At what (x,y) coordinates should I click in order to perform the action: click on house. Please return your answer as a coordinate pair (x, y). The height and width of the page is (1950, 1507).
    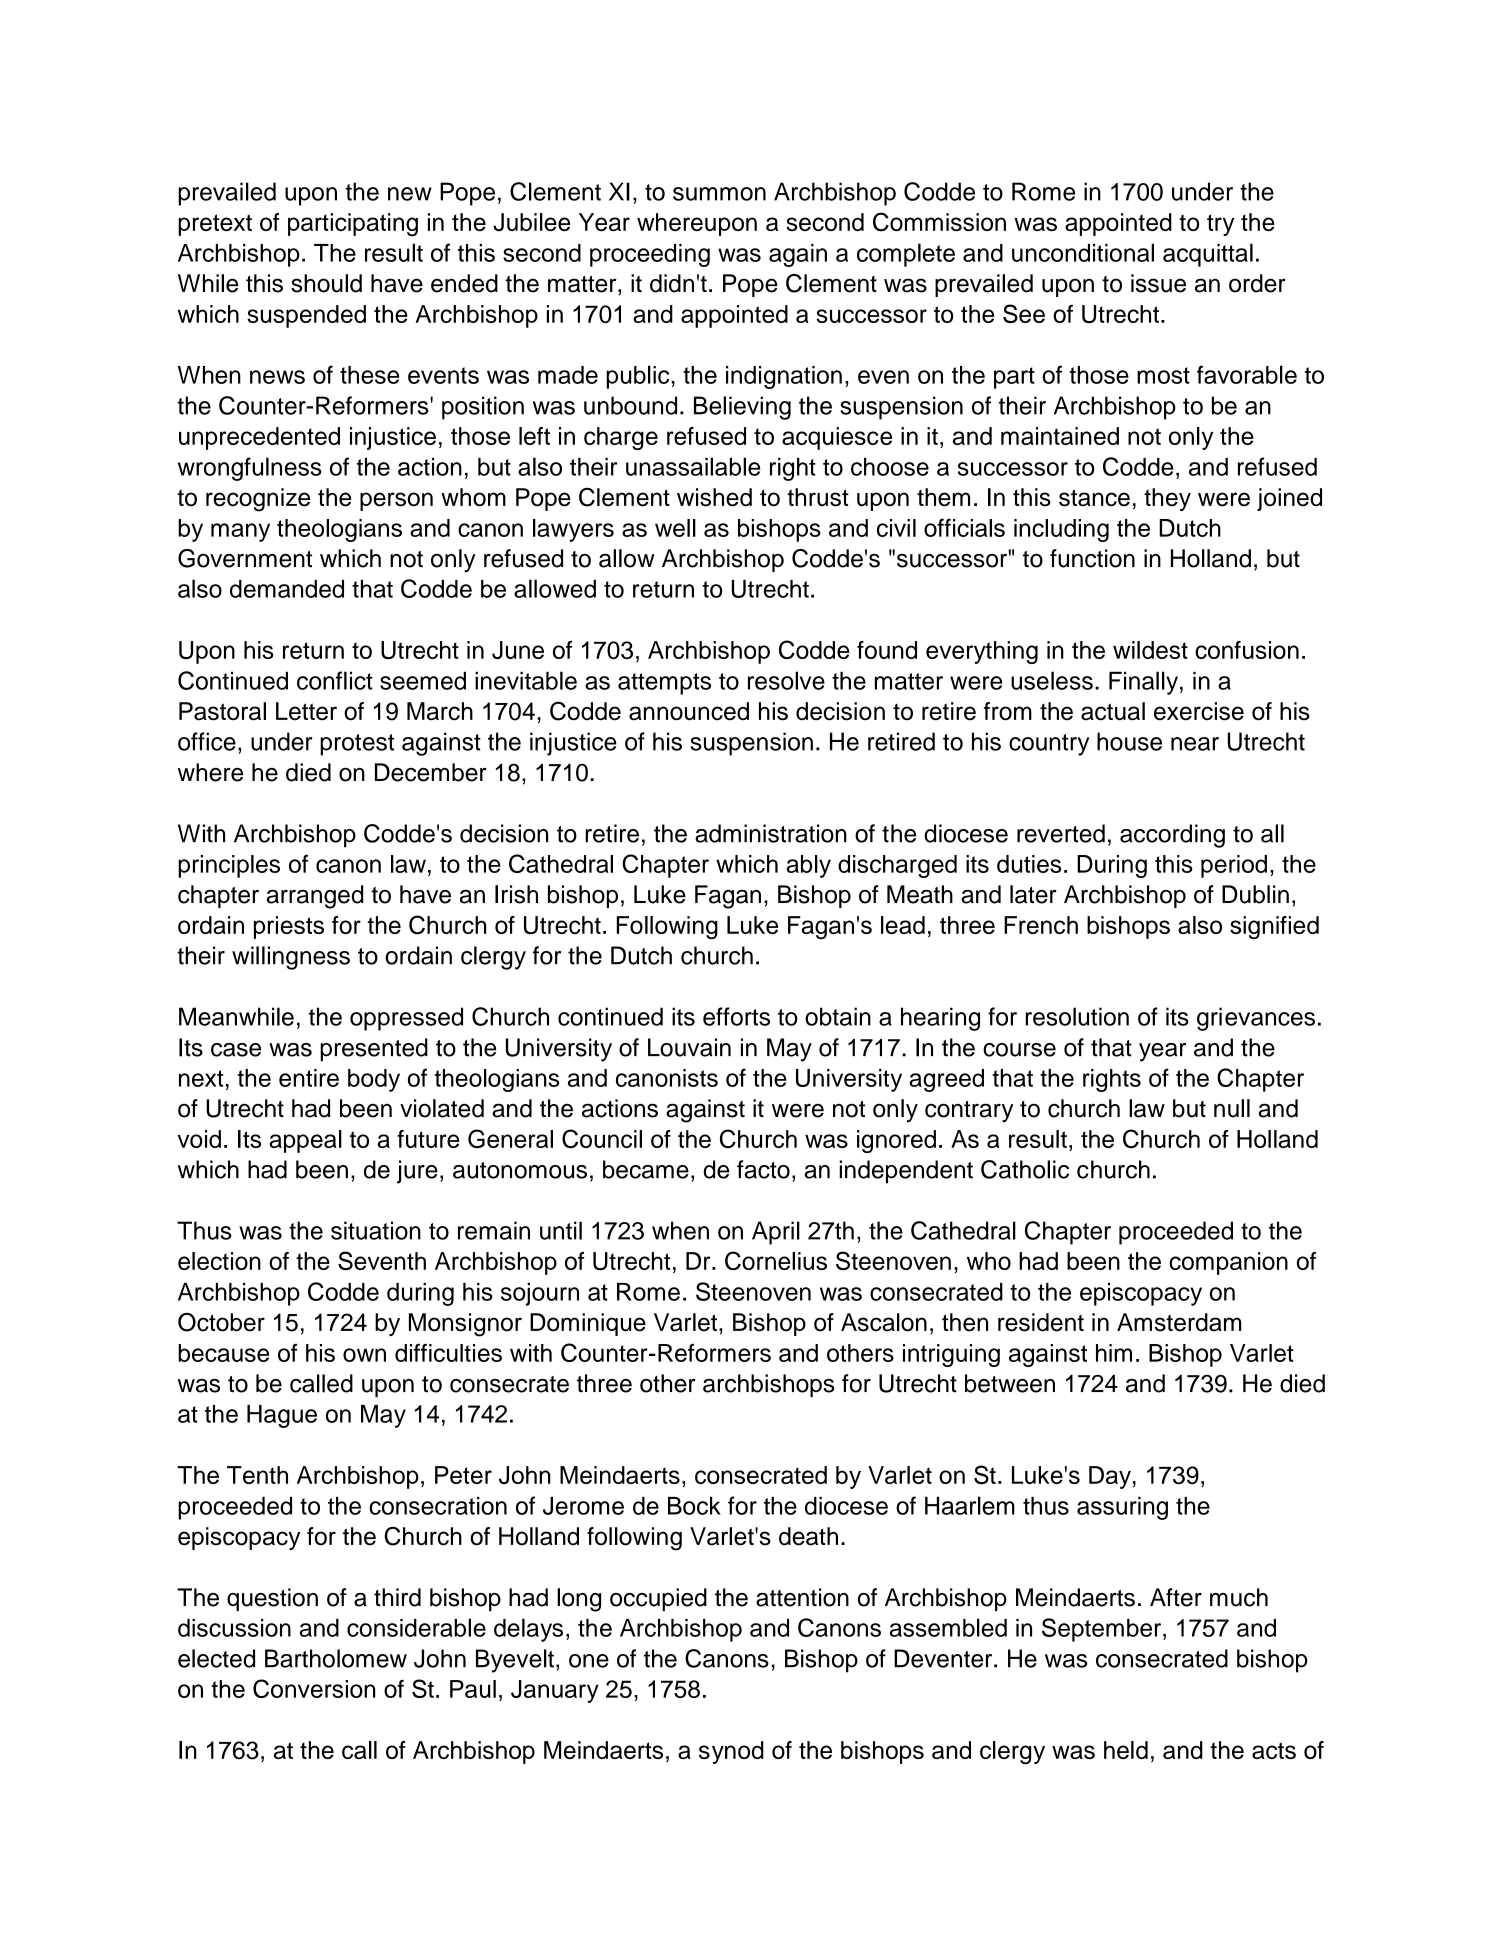
    Looking at the image, I should click on (1129, 741).
